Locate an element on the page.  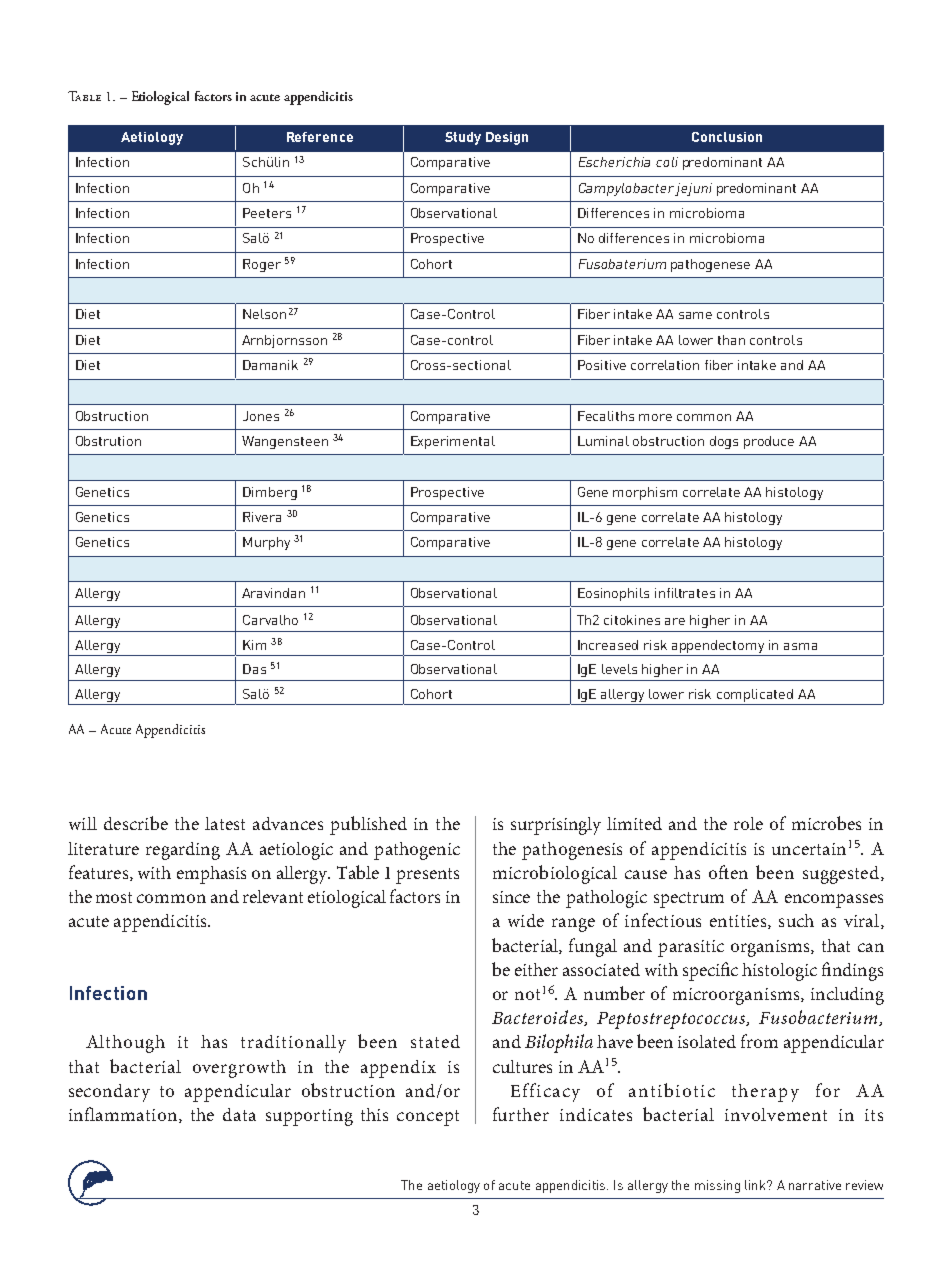
Rivera is located at coordinates (262, 517).
